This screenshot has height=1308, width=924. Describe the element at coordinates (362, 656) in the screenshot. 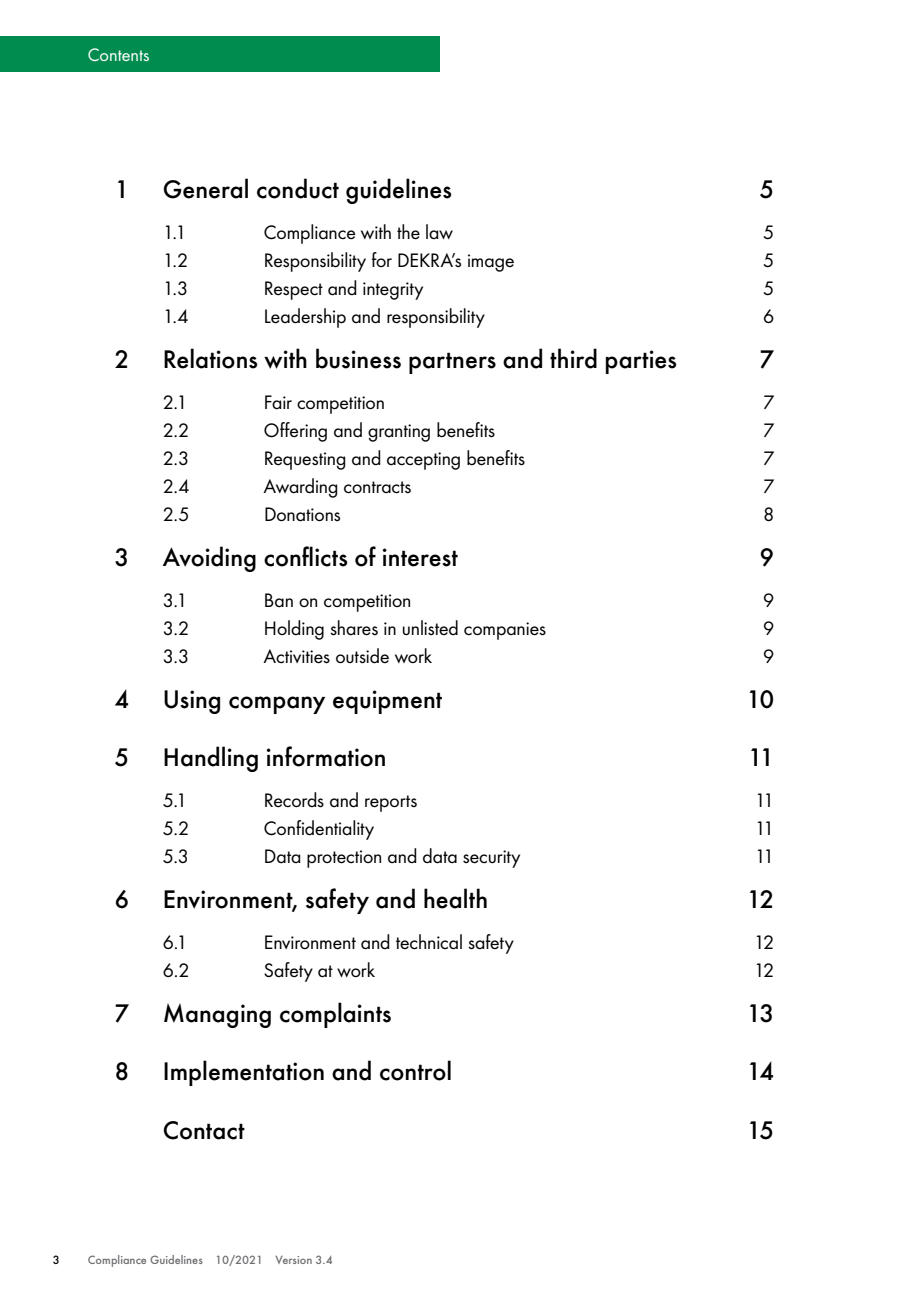

I see `outside` at that location.
